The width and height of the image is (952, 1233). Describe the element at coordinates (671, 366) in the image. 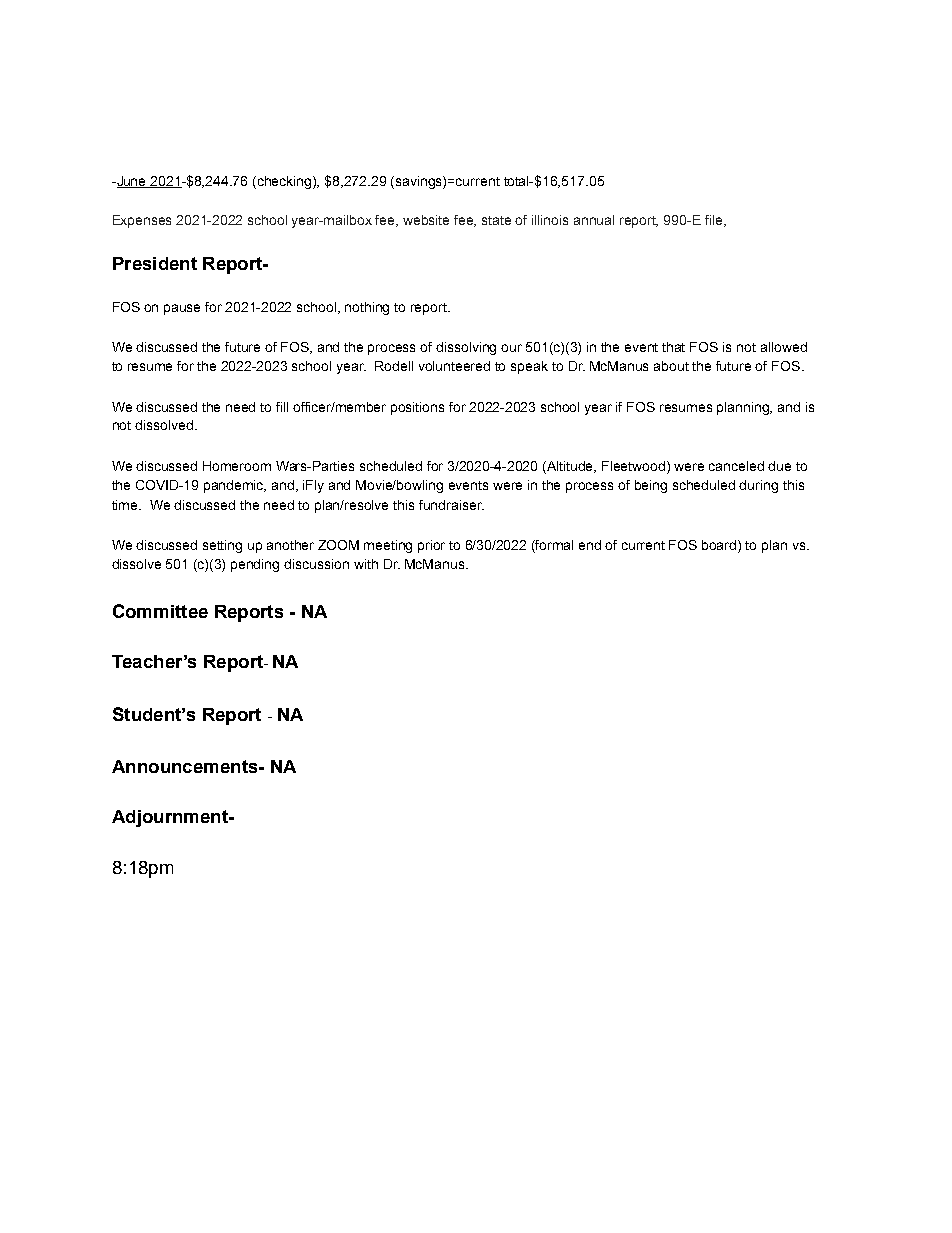

I see `about` at that location.
